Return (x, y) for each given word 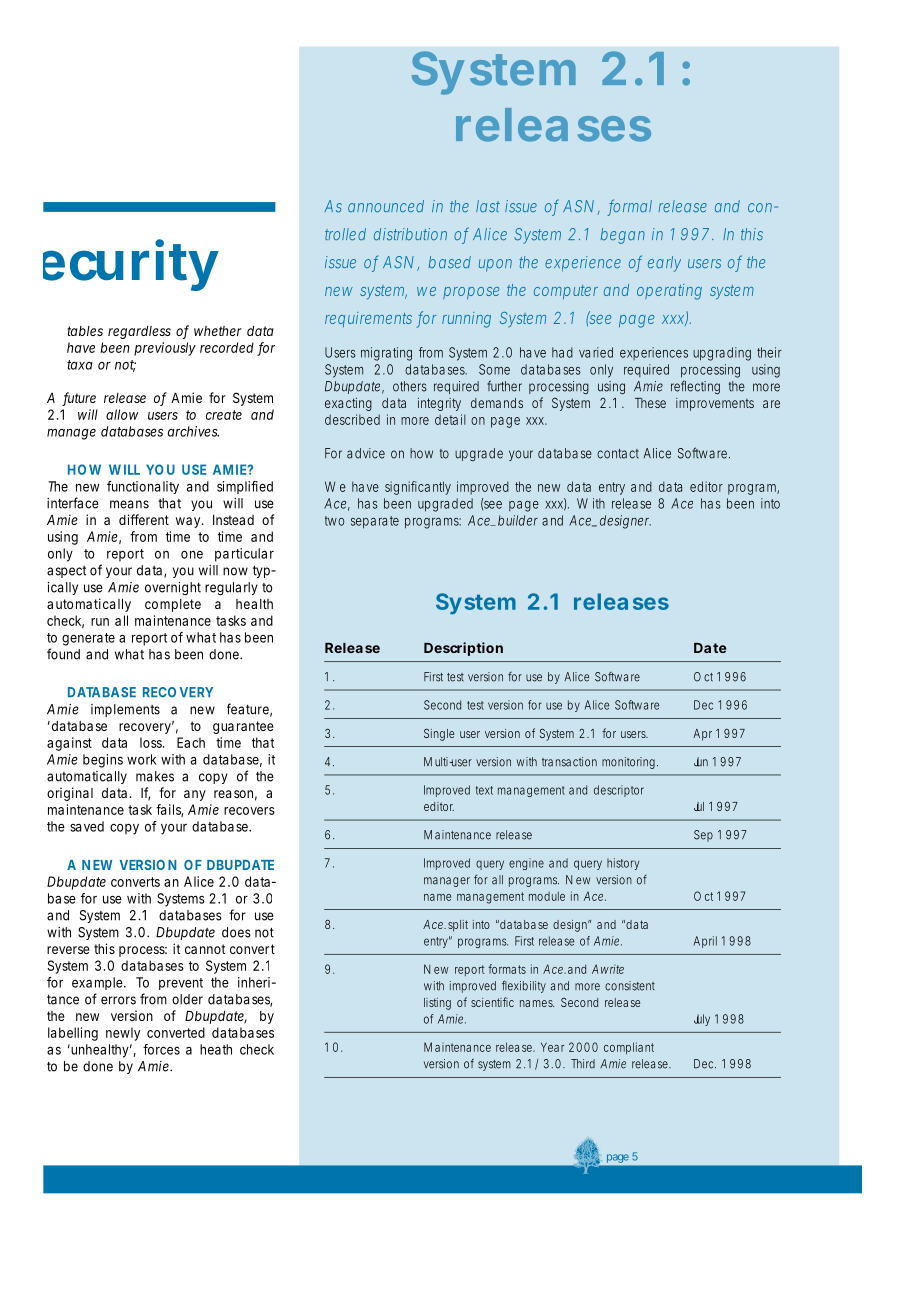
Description (463, 649)
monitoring (630, 763)
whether (218, 331)
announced (386, 206)
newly (123, 1034)
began (623, 236)
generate (88, 639)
